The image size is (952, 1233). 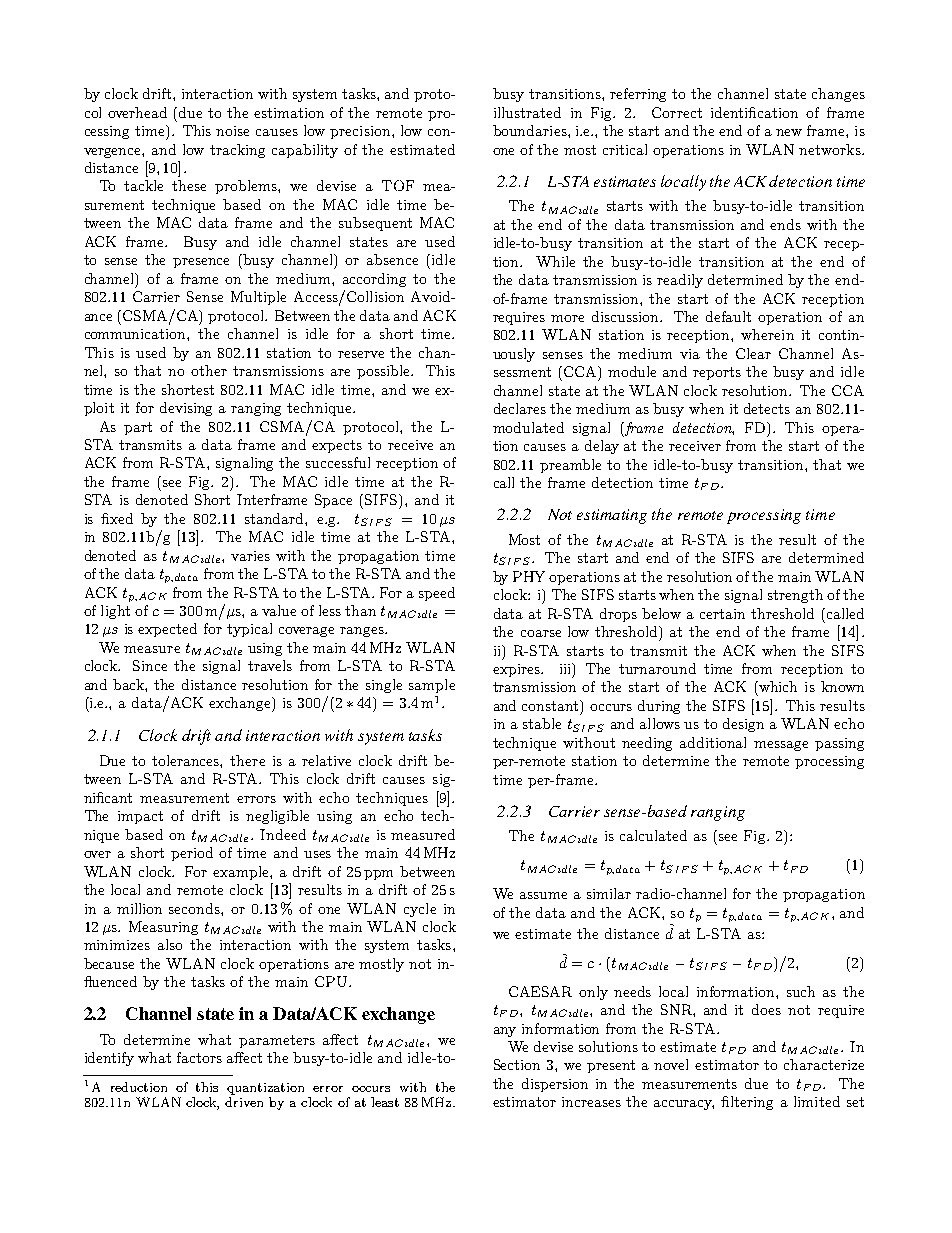 I want to click on strength, so click(x=795, y=596).
